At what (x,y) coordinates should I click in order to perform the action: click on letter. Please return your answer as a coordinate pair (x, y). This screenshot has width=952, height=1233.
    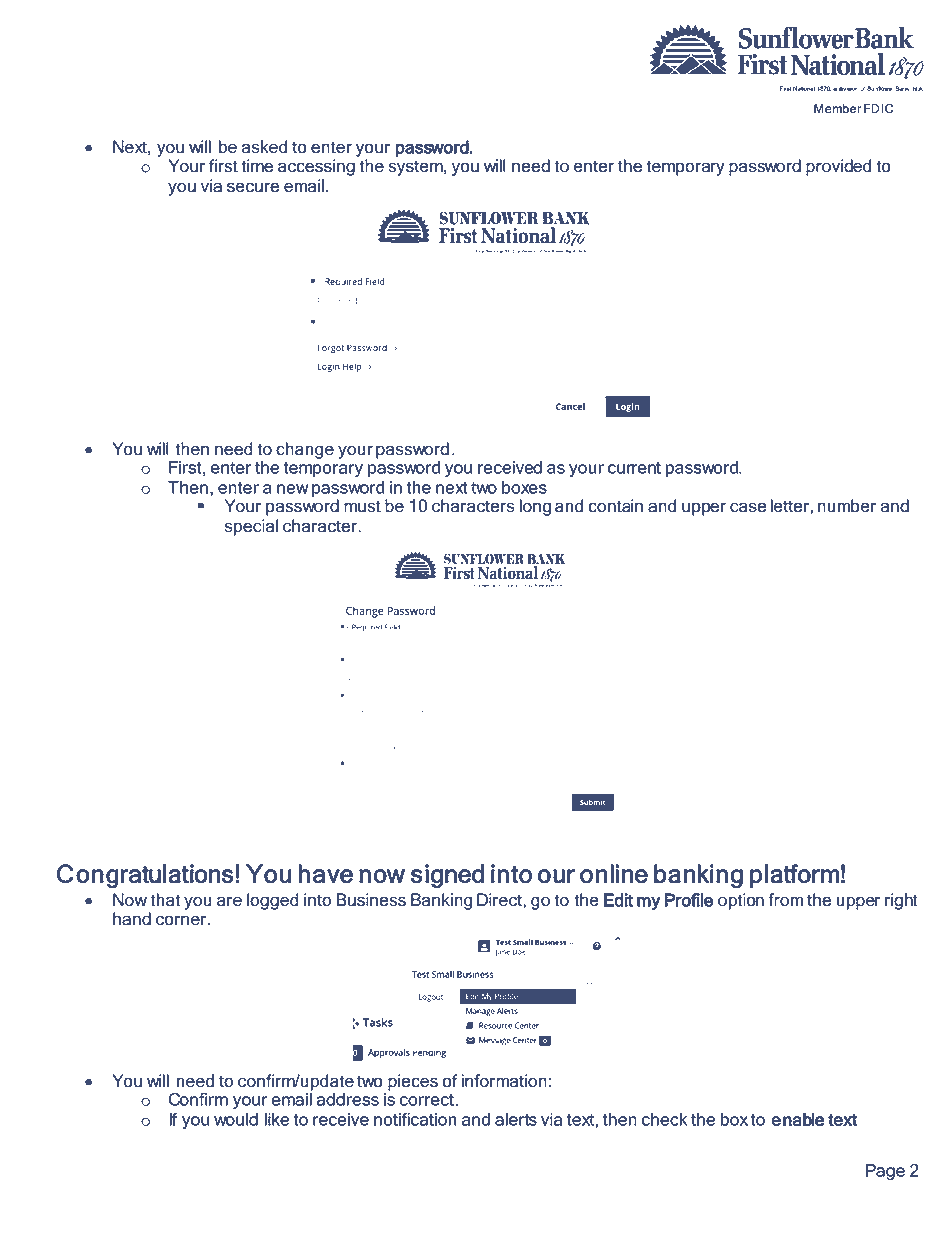
    Looking at the image, I should click on (790, 506).
